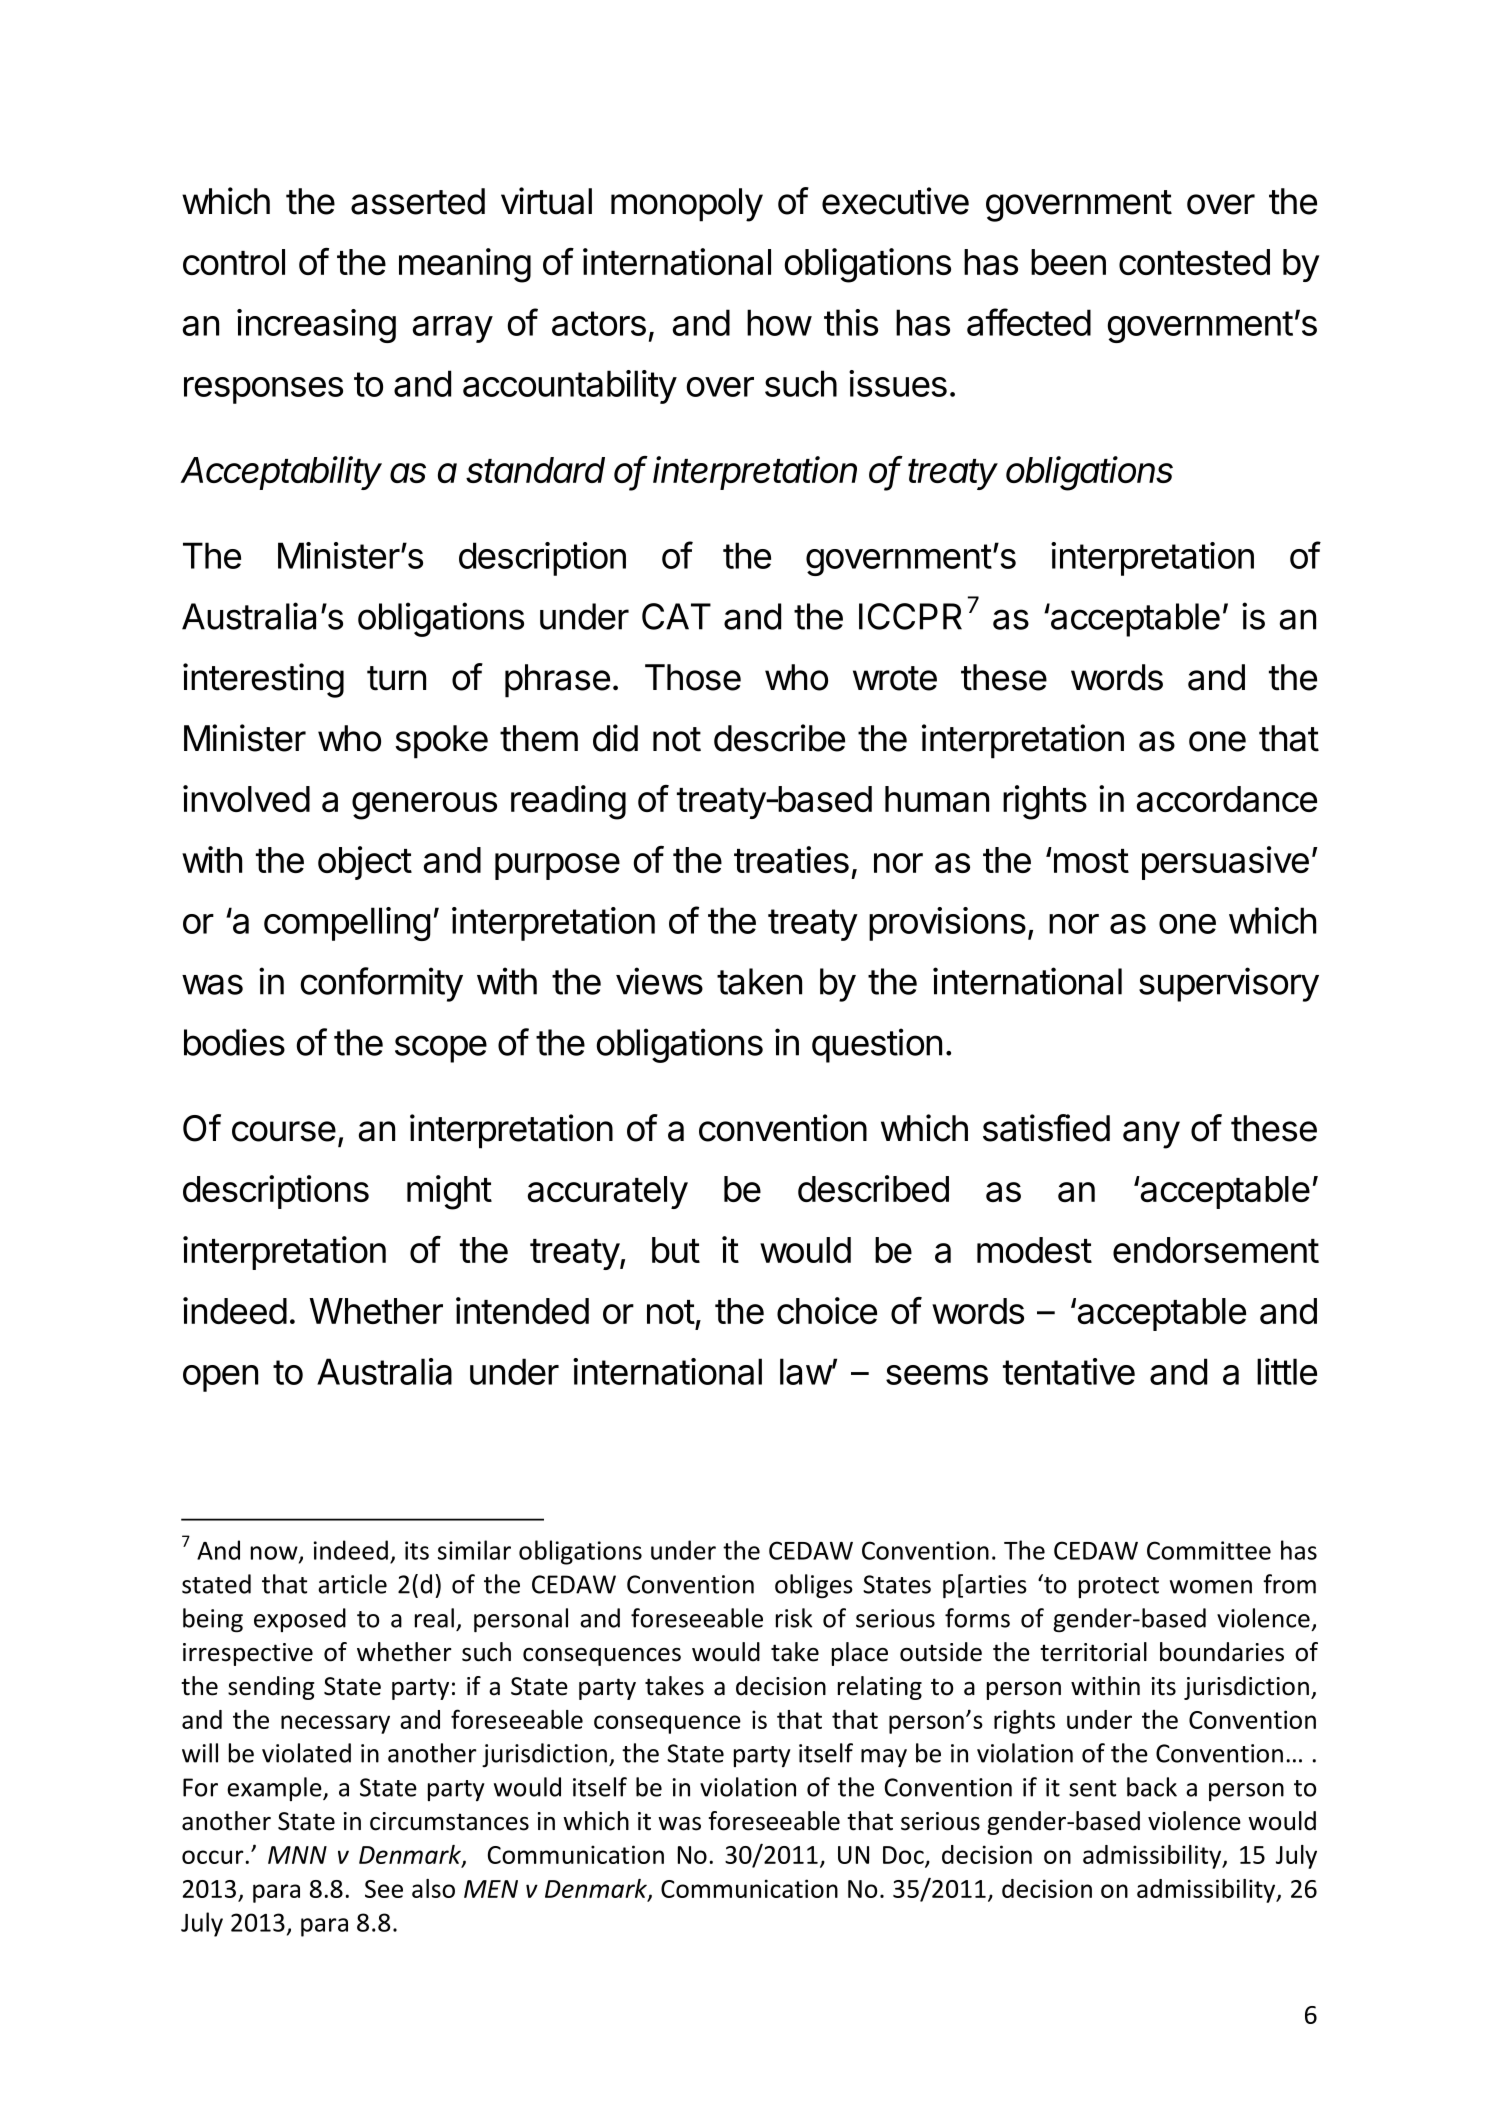 This page has height=2121, width=1499. I want to click on accordance, so click(1227, 799).
